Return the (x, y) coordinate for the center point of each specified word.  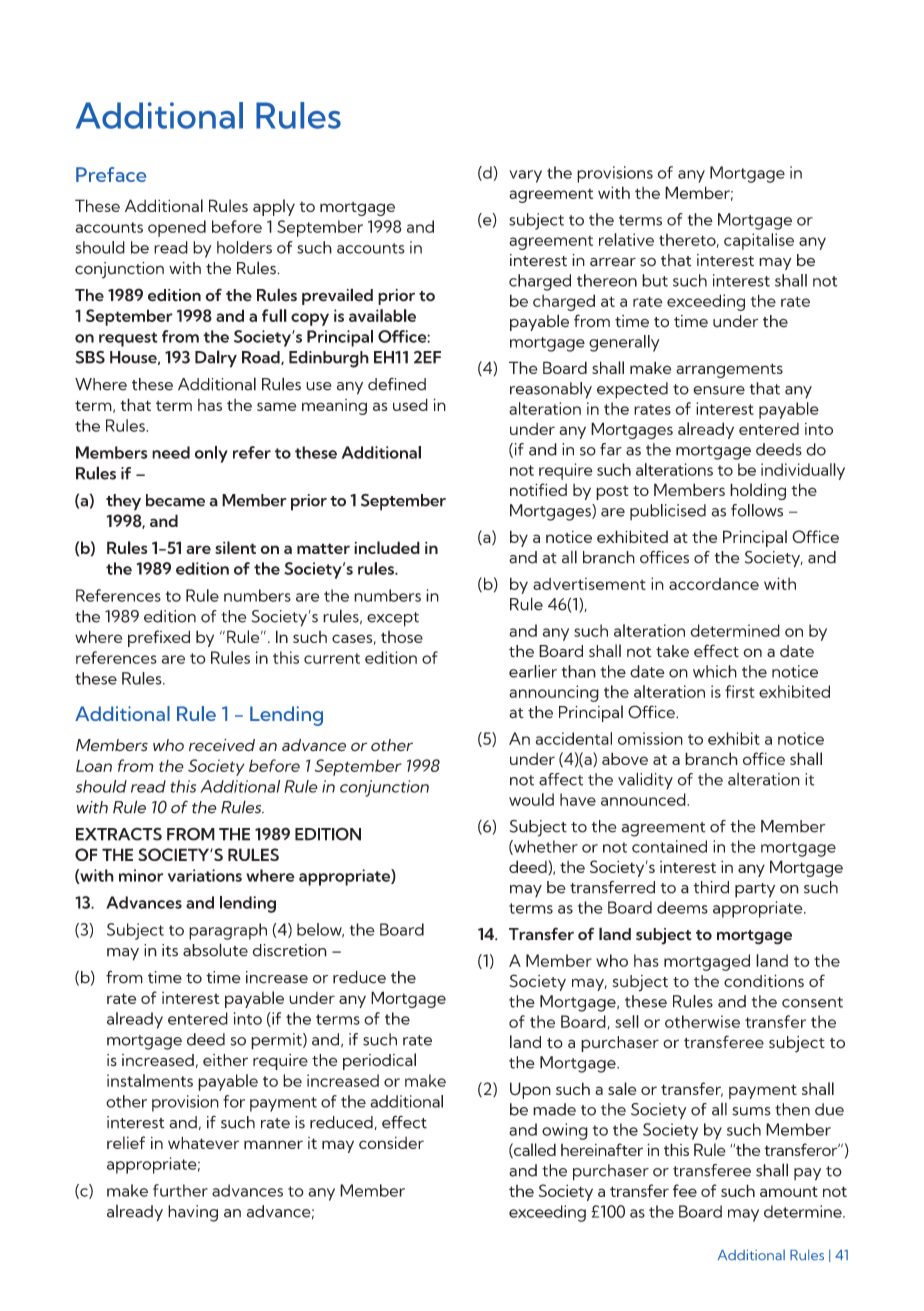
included (387, 547)
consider (391, 1143)
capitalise (759, 241)
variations (205, 875)
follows (757, 510)
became (175, 500)
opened (177, 228)
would (531, 799)
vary (525, 176)
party (755, 890)
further (180, 1190)
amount (789, 1191)
